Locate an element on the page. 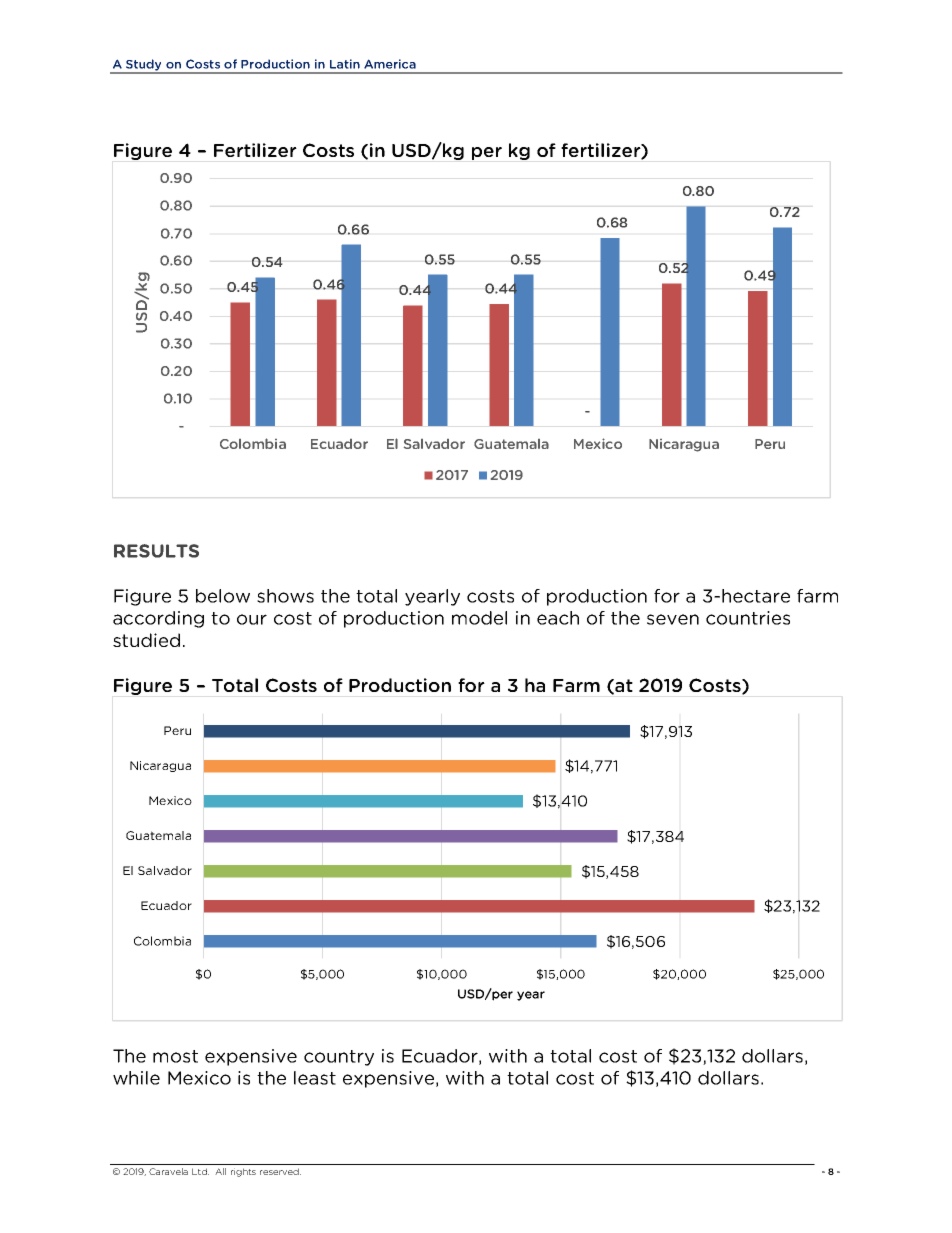 Image resolution: width=952 pixels, height=1233 pixels. Latin is located at coordinates (345, 64).
